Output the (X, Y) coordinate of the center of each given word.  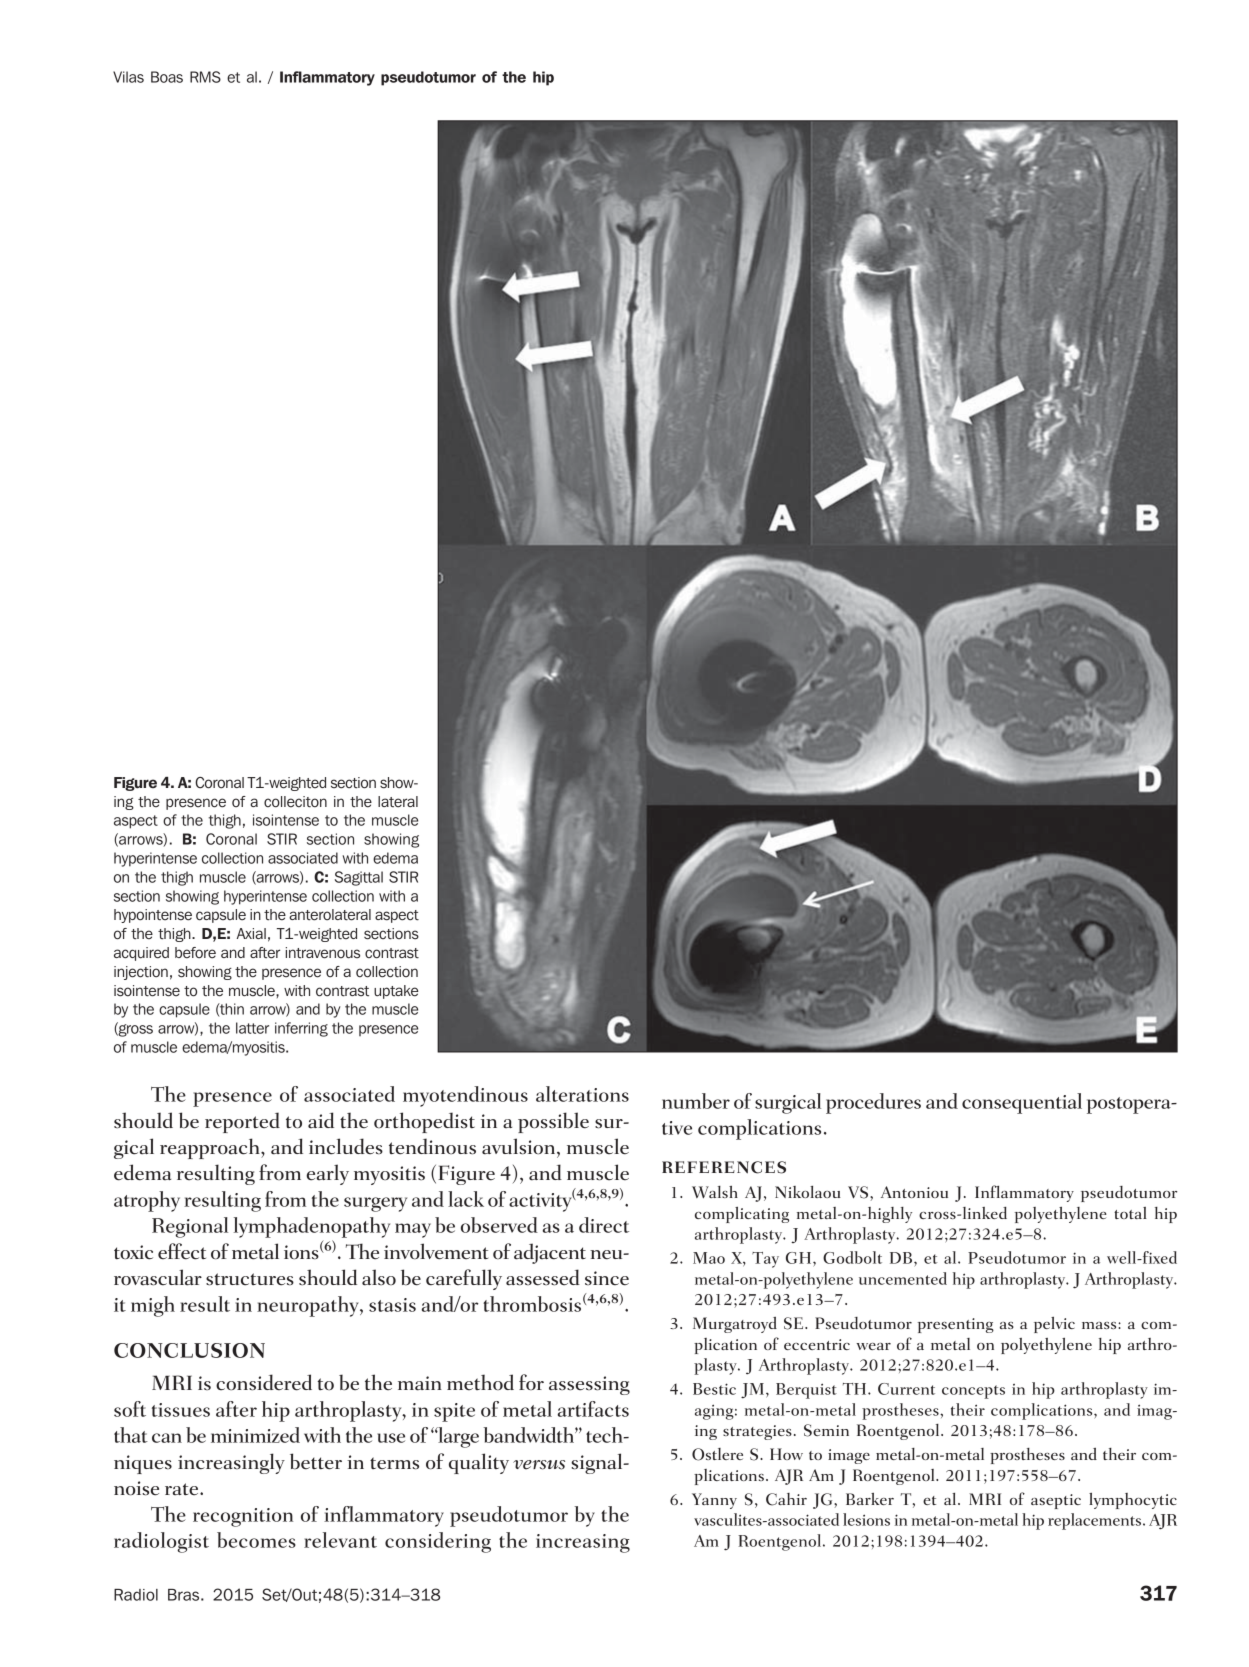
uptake (396, 992)
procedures (873, 1103)
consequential (1022, 1103)
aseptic (1056, 1501)
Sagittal (359, 878)
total (1130, 1213)
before (195, 953)
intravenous (322, 953)
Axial (251, 933)
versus (539, 1465)
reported (242, 1122)
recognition (243, 1517)
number (696, 1101)
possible (553, 1122)
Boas (167, 77)
